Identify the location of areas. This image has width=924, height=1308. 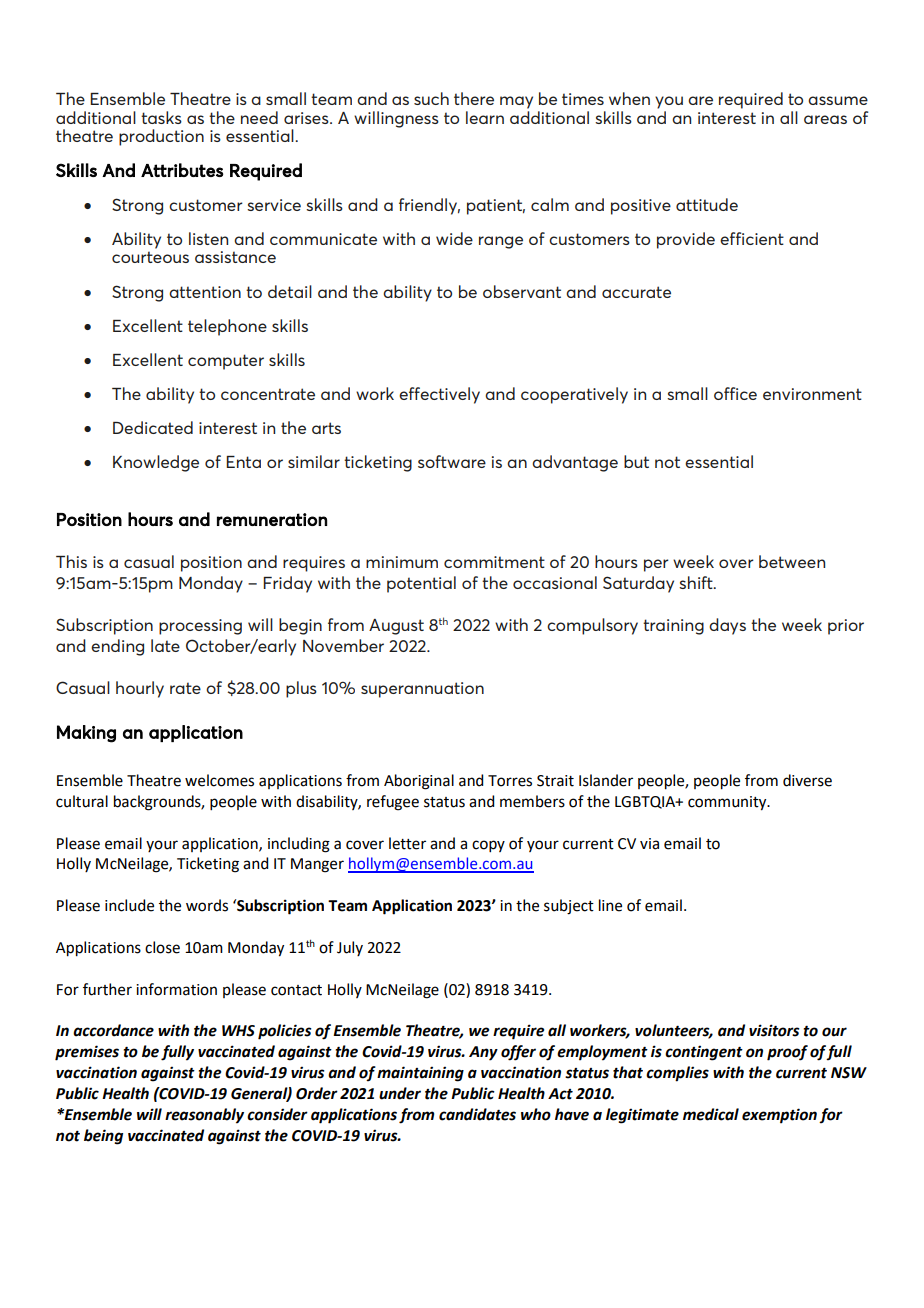
(825, 119).
